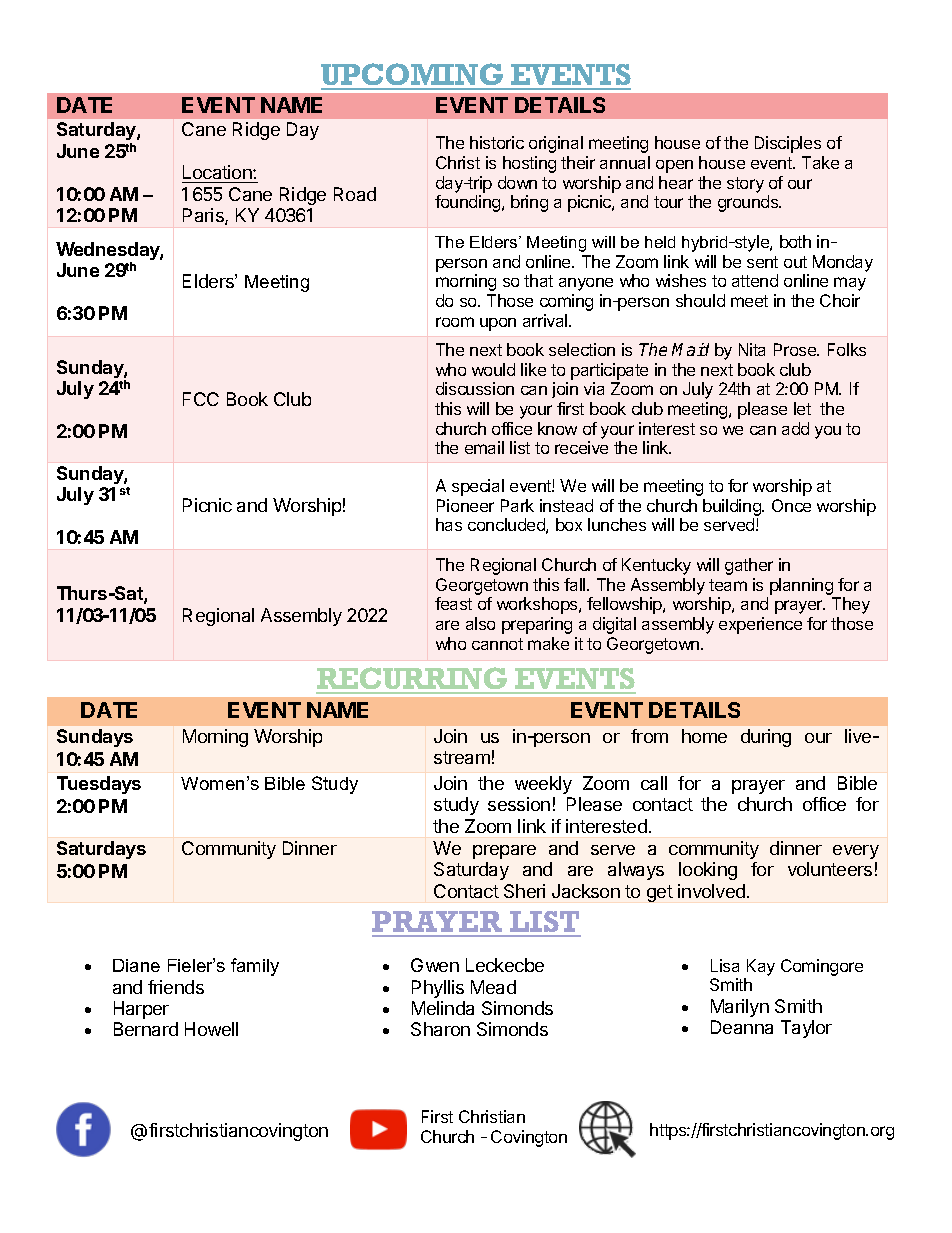 This screenshot has height=1233, width=952. I want to click on Howell, so click(211, 1029).
